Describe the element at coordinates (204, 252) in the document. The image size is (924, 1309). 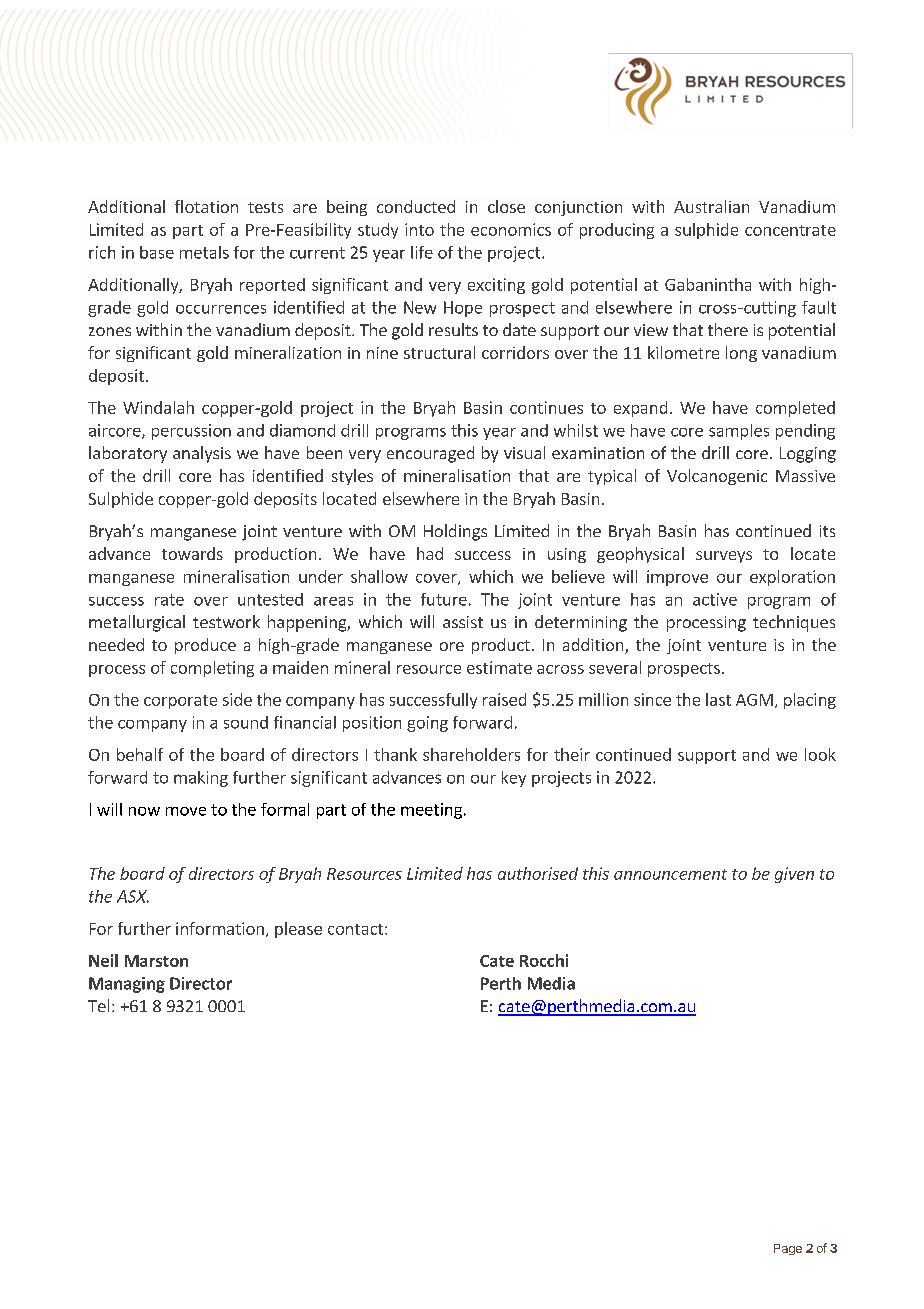
I see `metals` at that location.
